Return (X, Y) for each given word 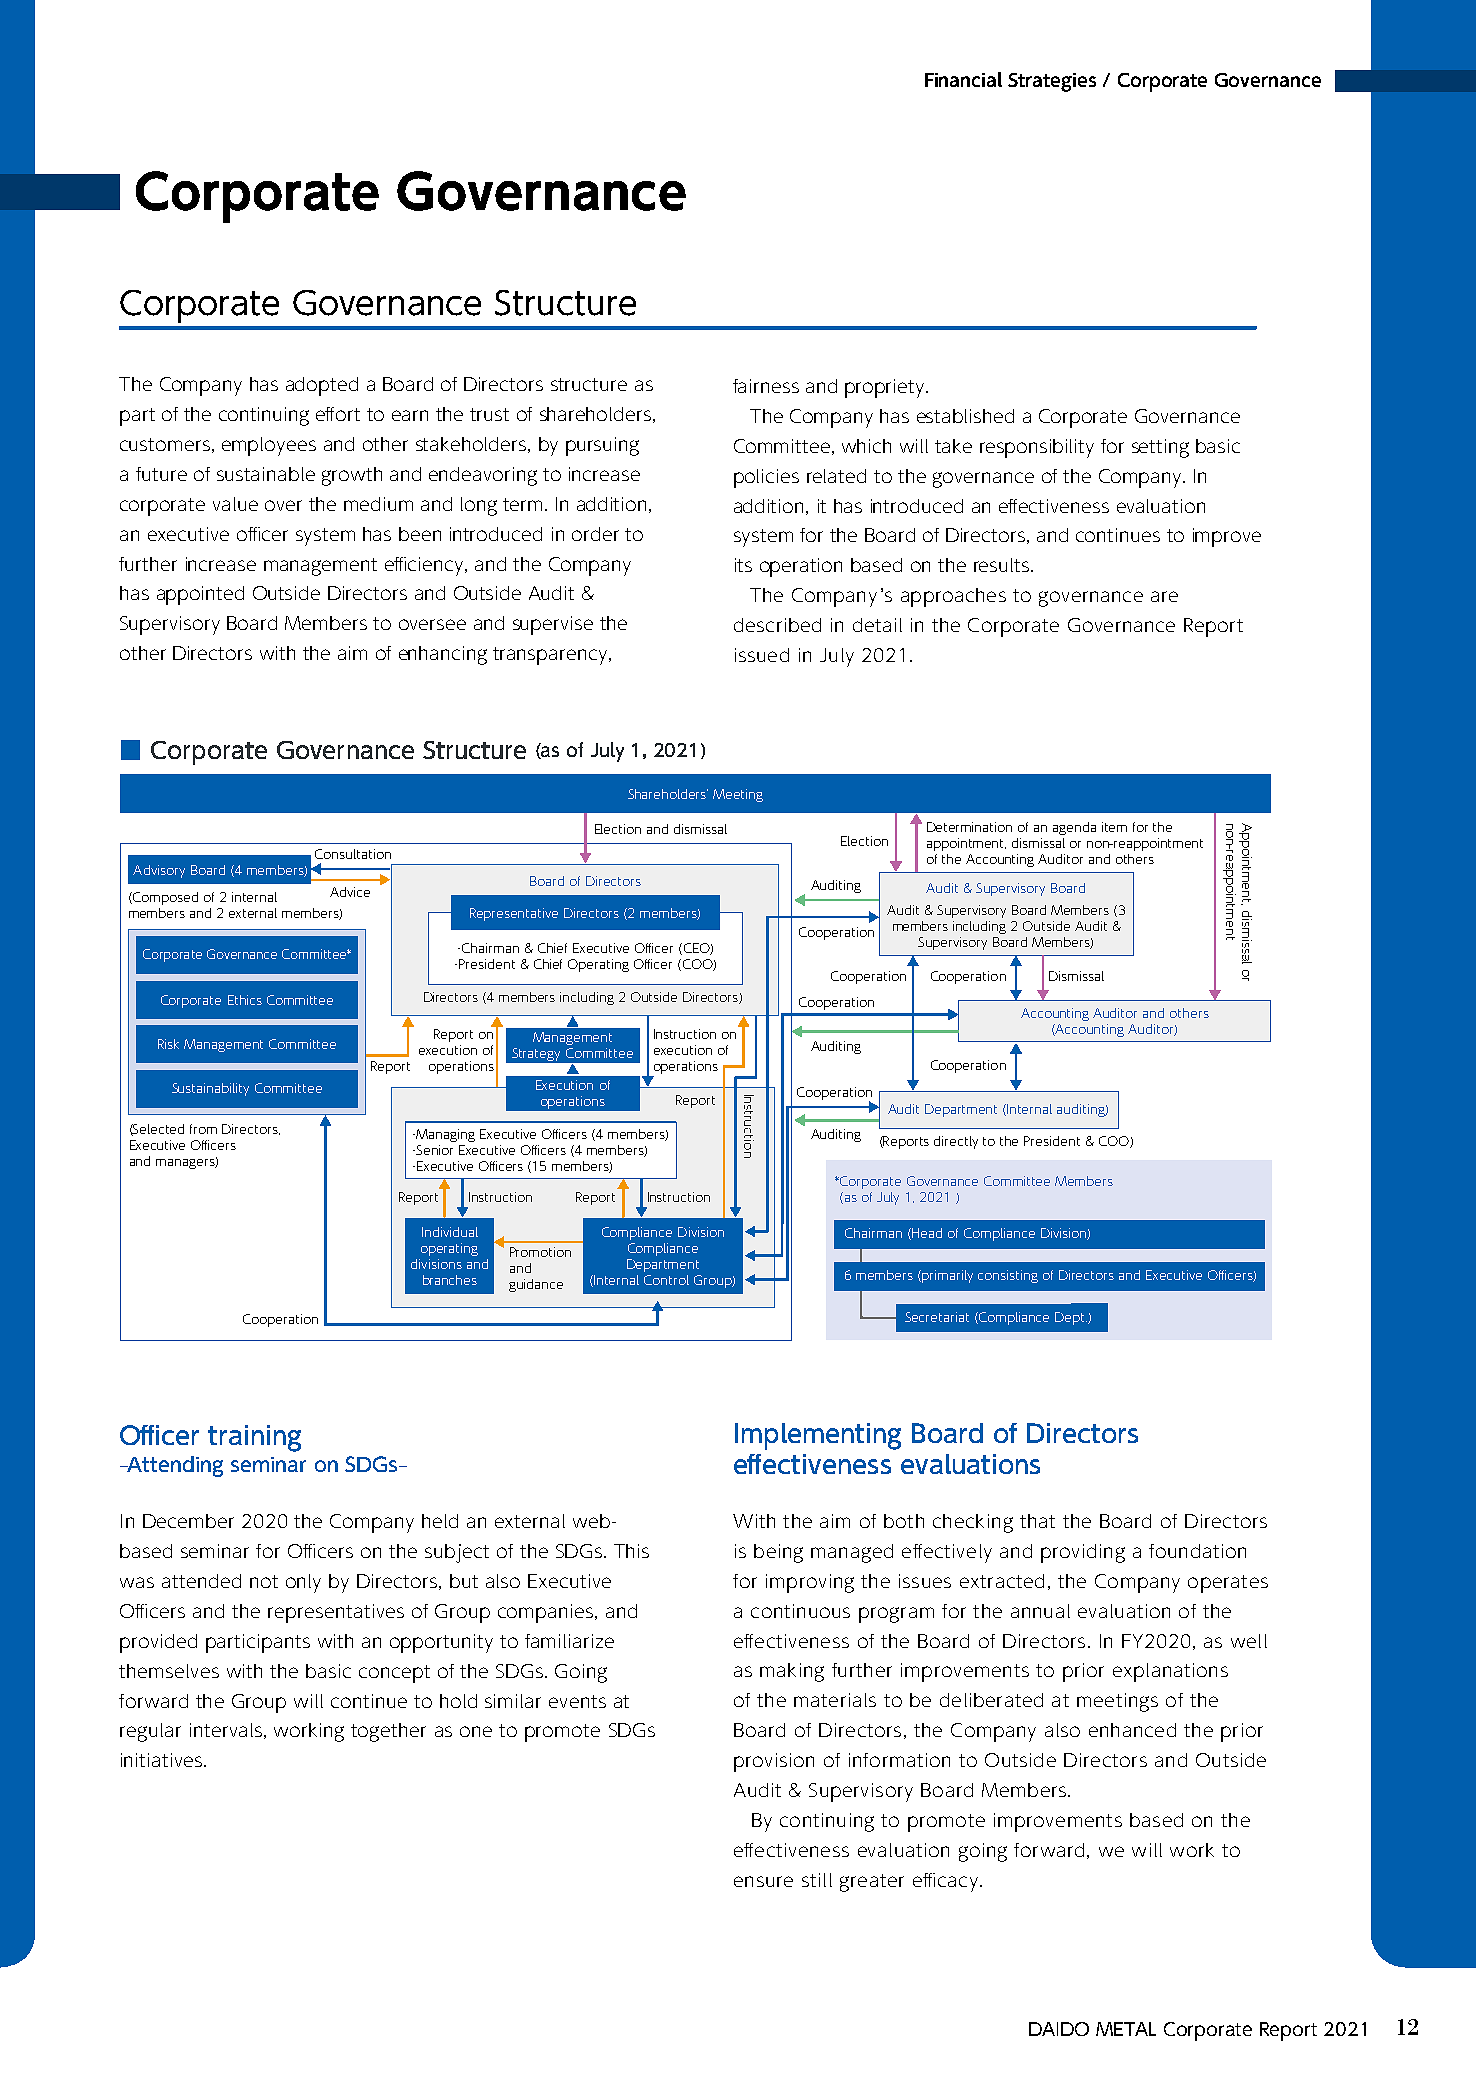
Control (666, 1280)
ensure (763, 1881)
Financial (963, 79)
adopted (322, 386)
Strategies (1052, 82)
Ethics (245, 1000)
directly (956, 1142)
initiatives (163, 1760)
